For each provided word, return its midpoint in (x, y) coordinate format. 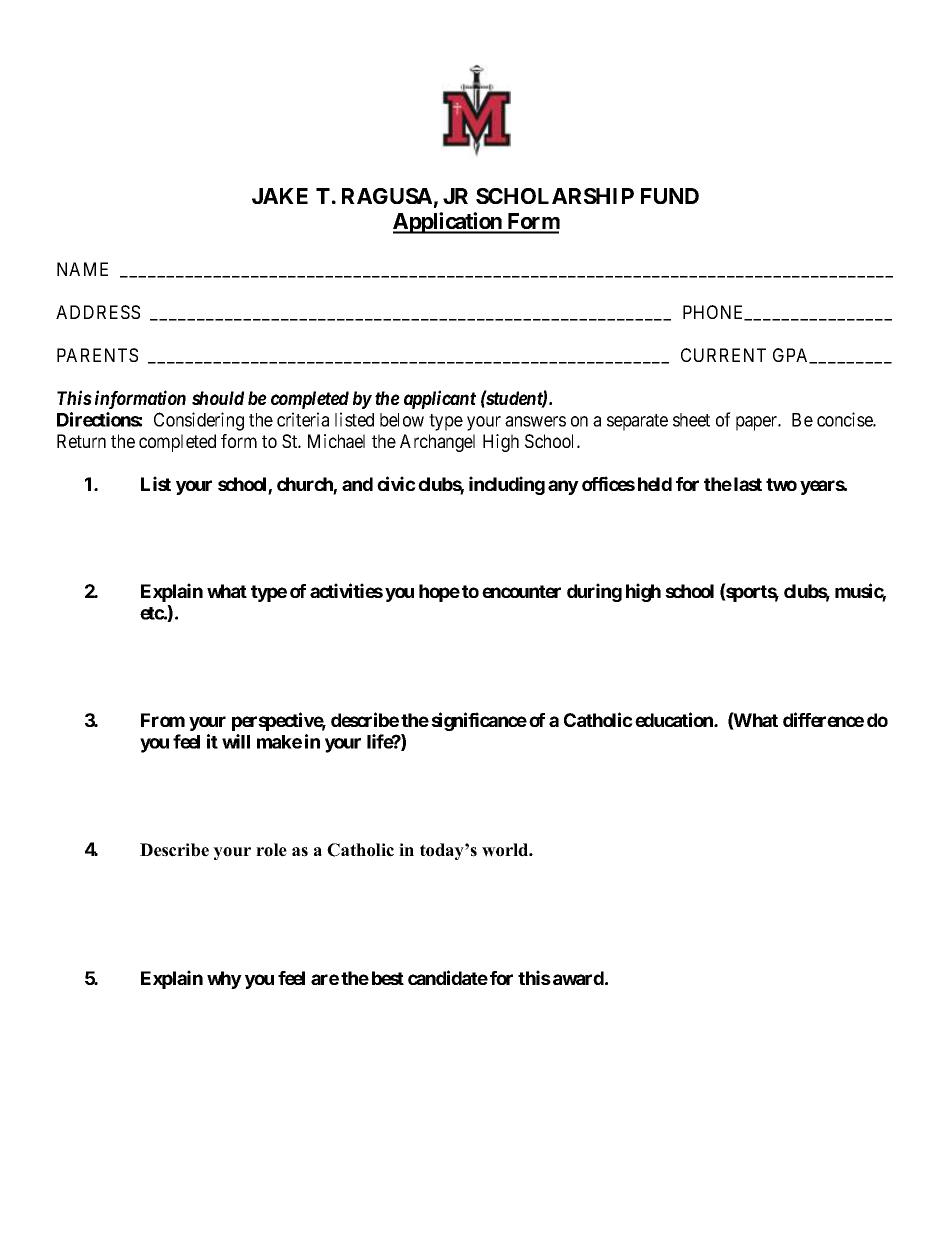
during (594, 592)
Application (448, 223)
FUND (670, 196)
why (224, 980)
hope (439, 593)
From (163, 720)
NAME (82, 269)
